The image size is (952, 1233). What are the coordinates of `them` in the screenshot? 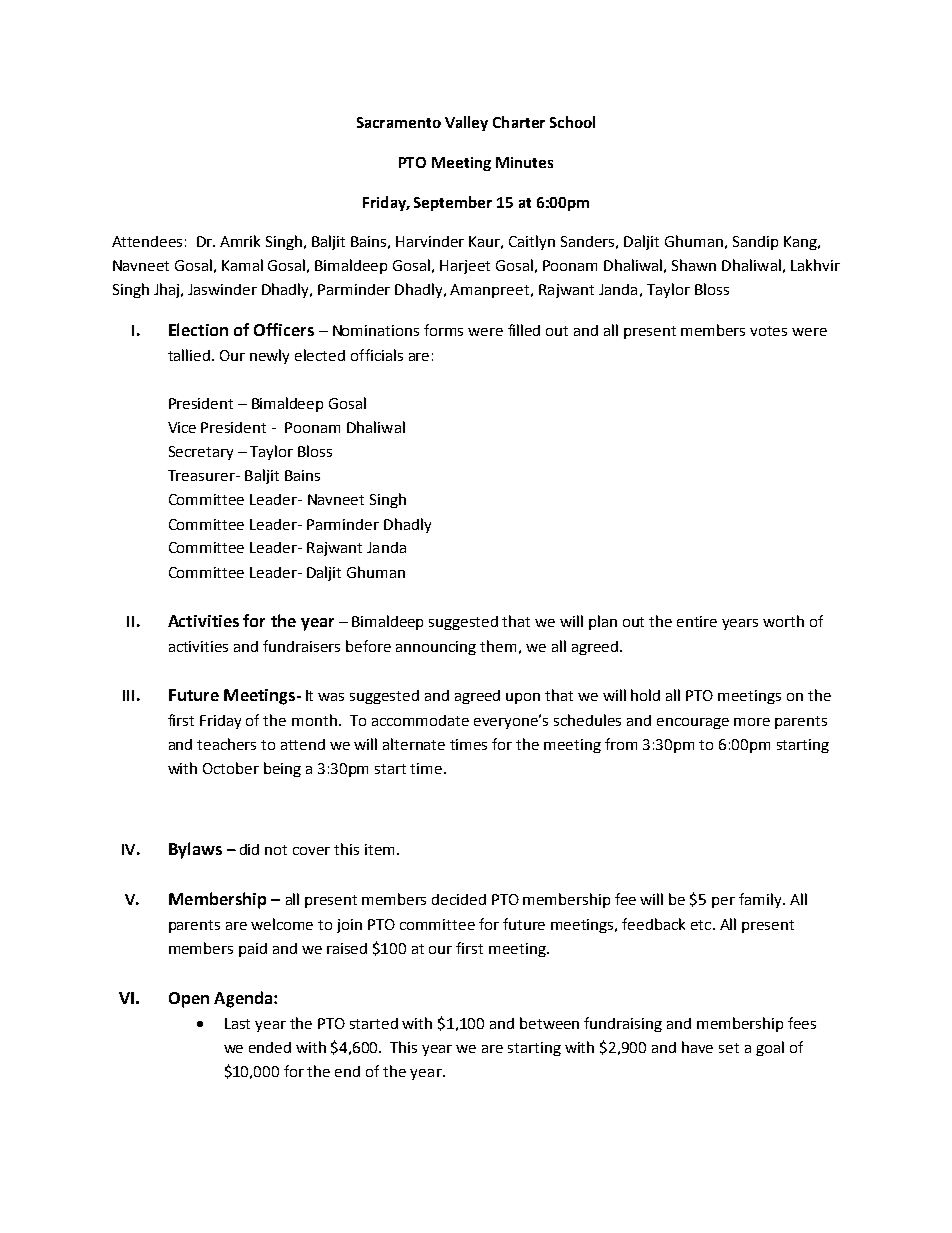 It's located at (498, 646).
